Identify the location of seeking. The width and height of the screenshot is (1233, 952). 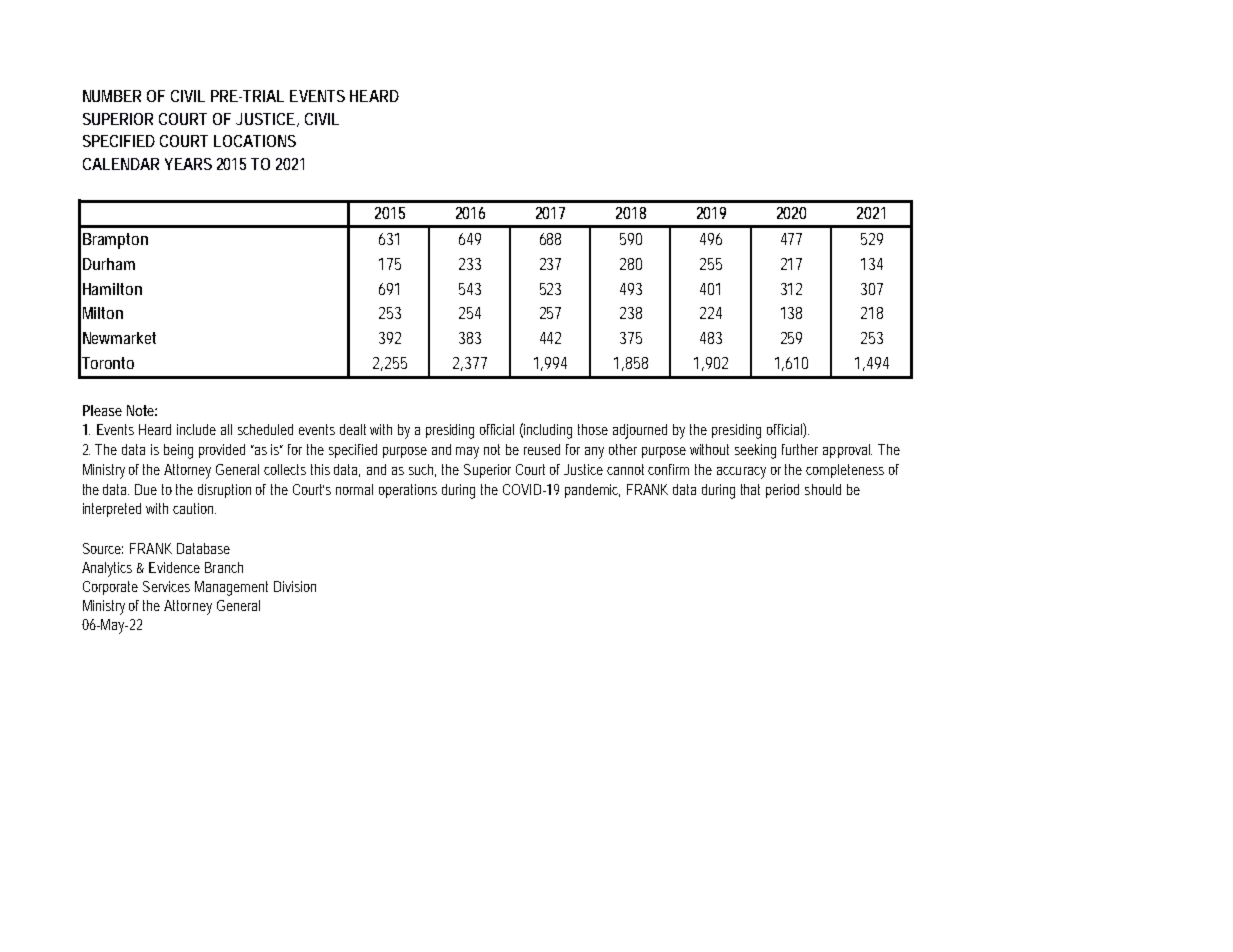
(755, 451).
